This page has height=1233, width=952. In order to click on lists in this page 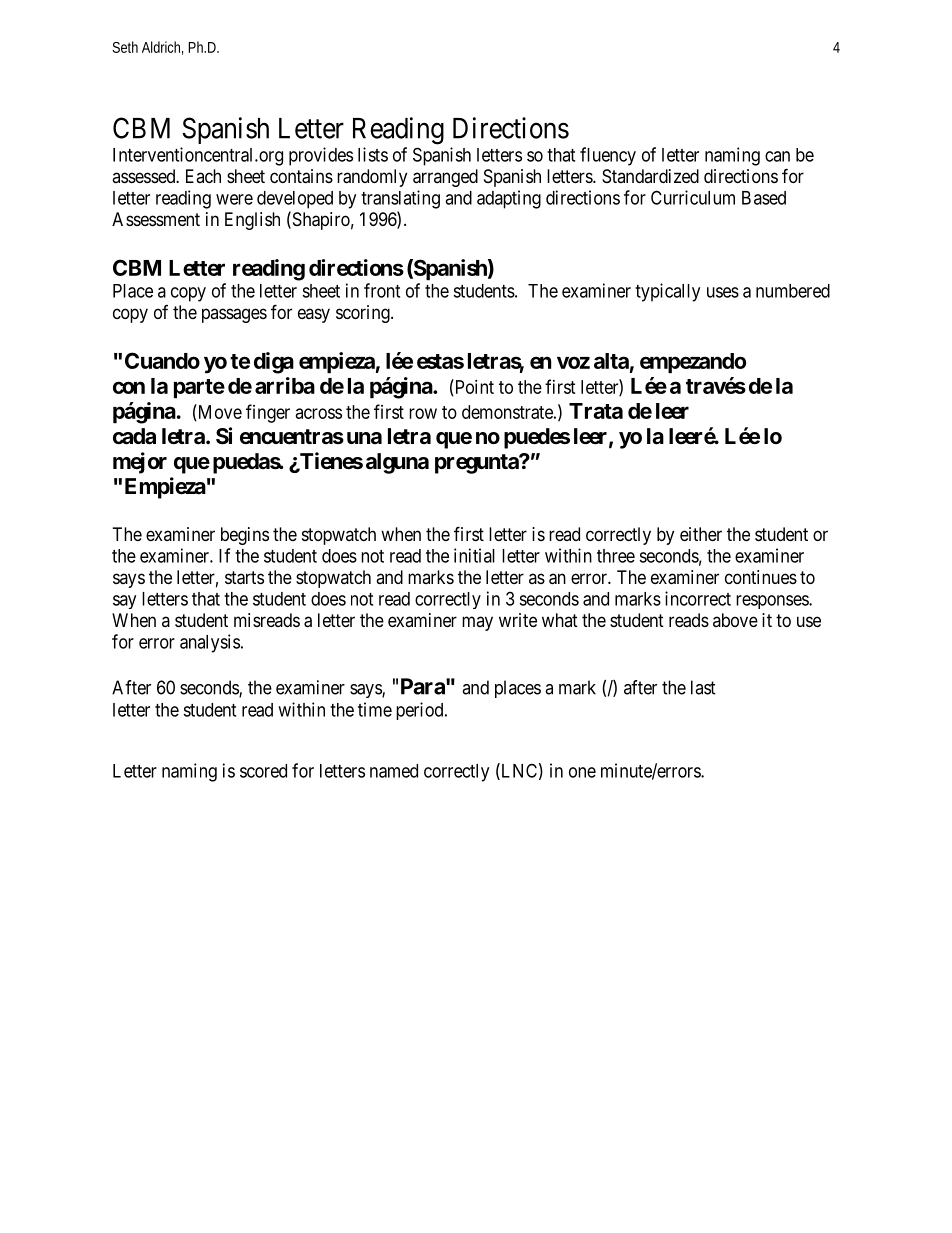, I will do `click(373, 154)`.
